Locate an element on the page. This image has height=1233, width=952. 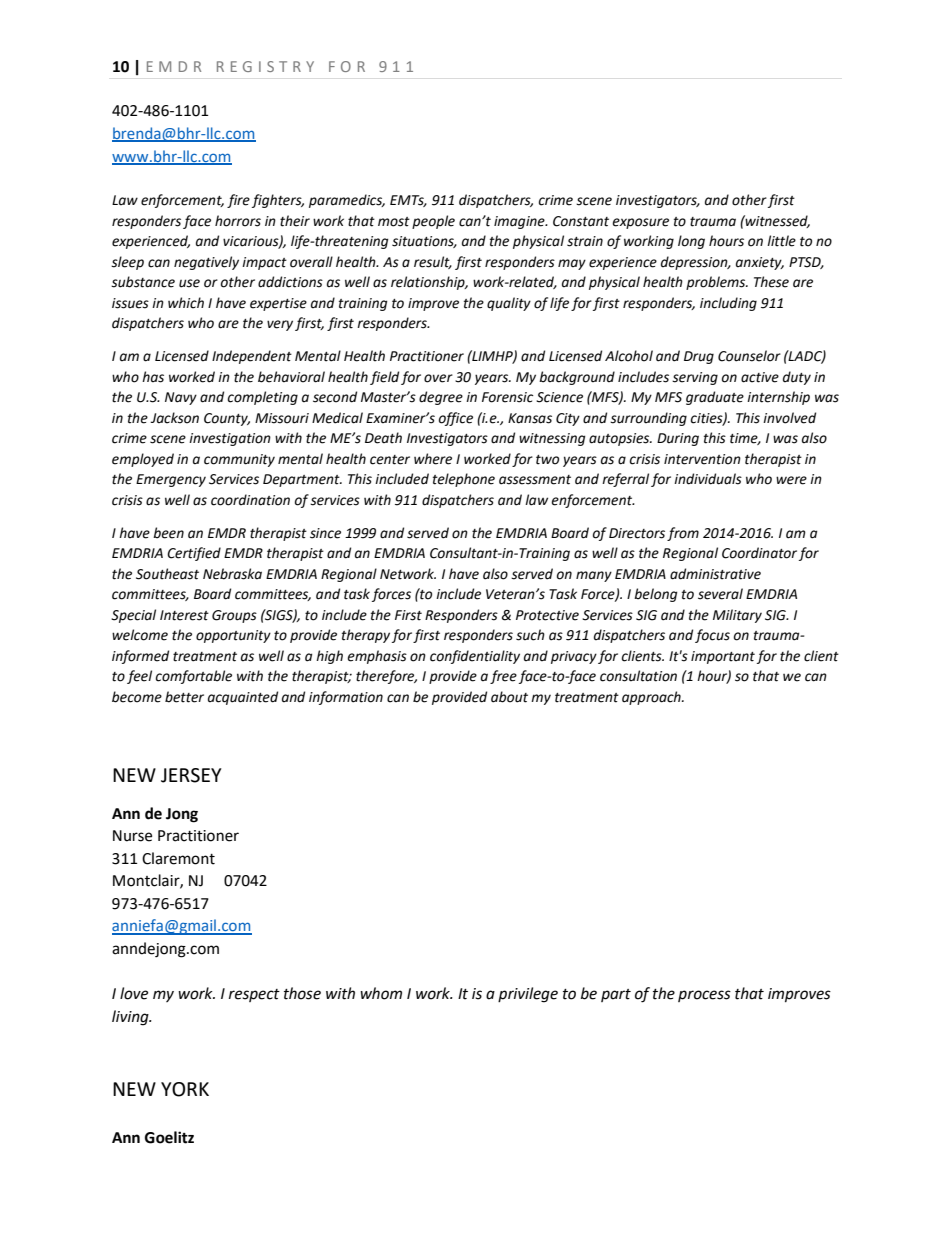
confidentiality is located at coordinates (475, 657).
